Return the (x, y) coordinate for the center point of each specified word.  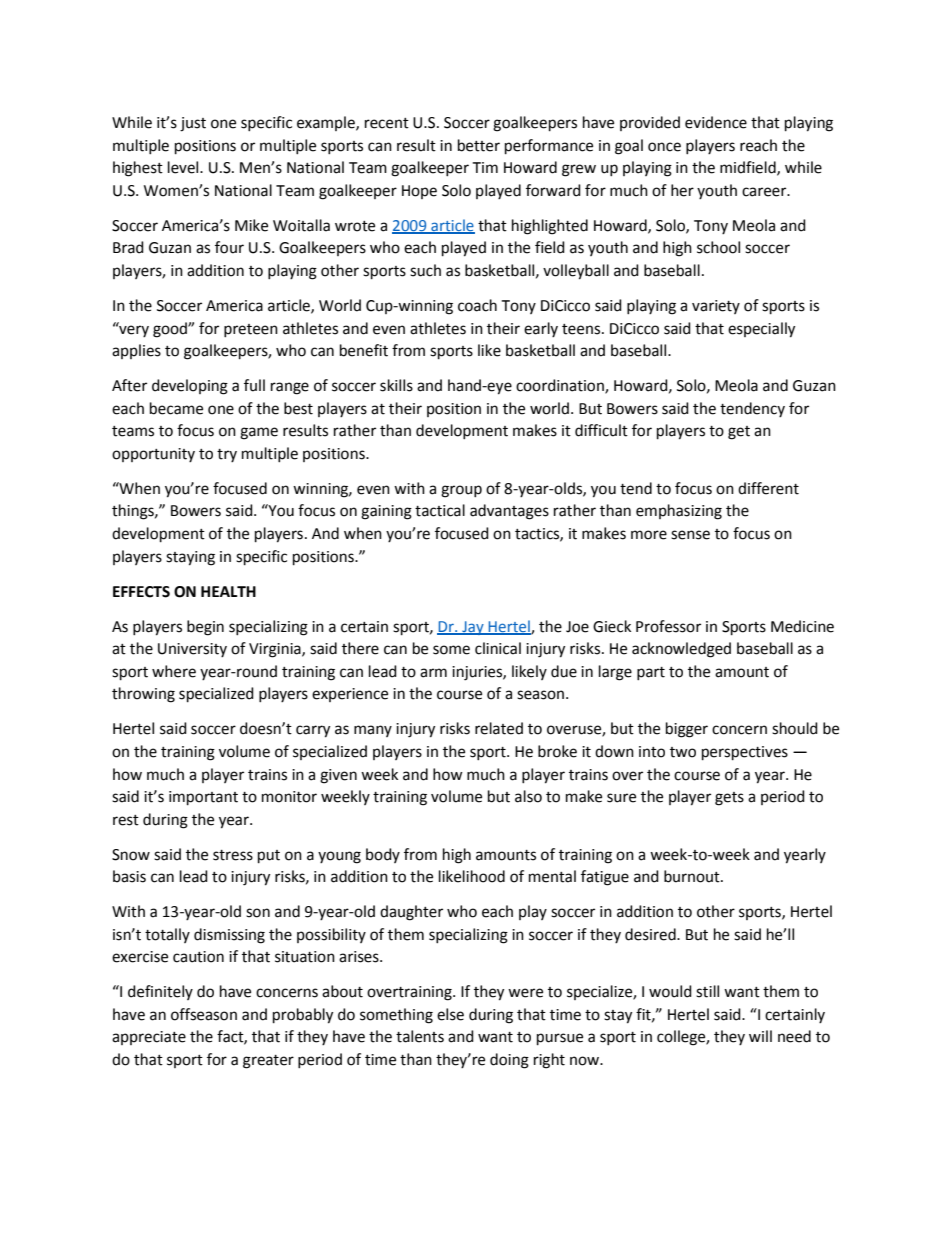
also (528, 796)
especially (761, 330)
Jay (473, 628)
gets (729, 799)
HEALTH (228, 591)
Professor (668, 626)
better (479, 145)
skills (396, 385)
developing (190, 387)
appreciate (149, 1038)
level (184, 167)
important (203, 798)
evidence (716, 122)
